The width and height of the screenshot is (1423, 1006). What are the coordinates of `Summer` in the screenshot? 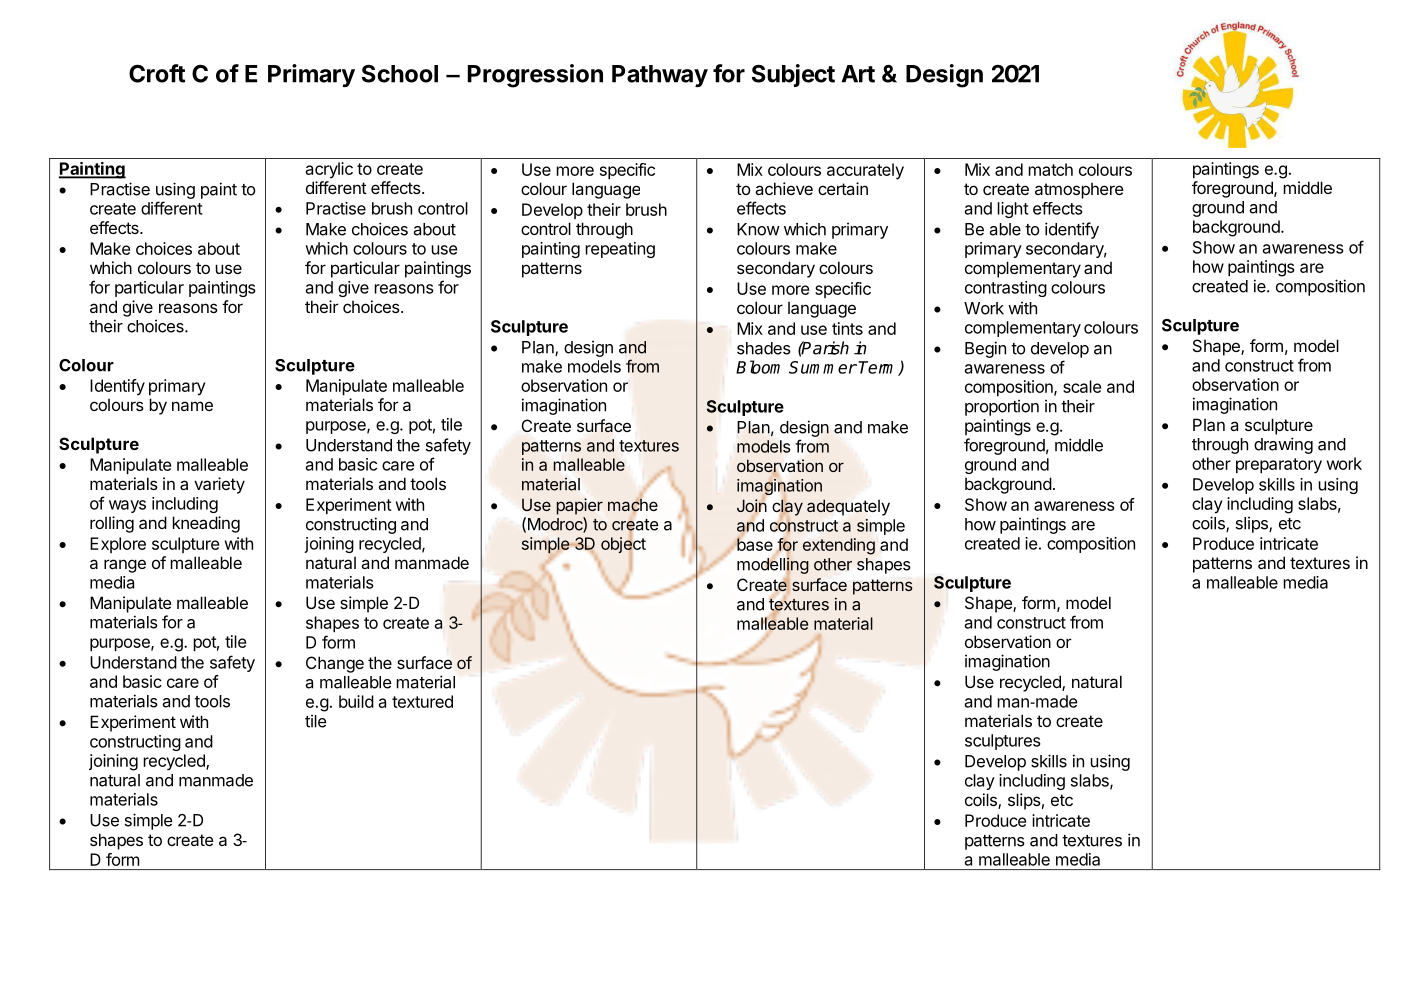 It's located at (823, 367).
